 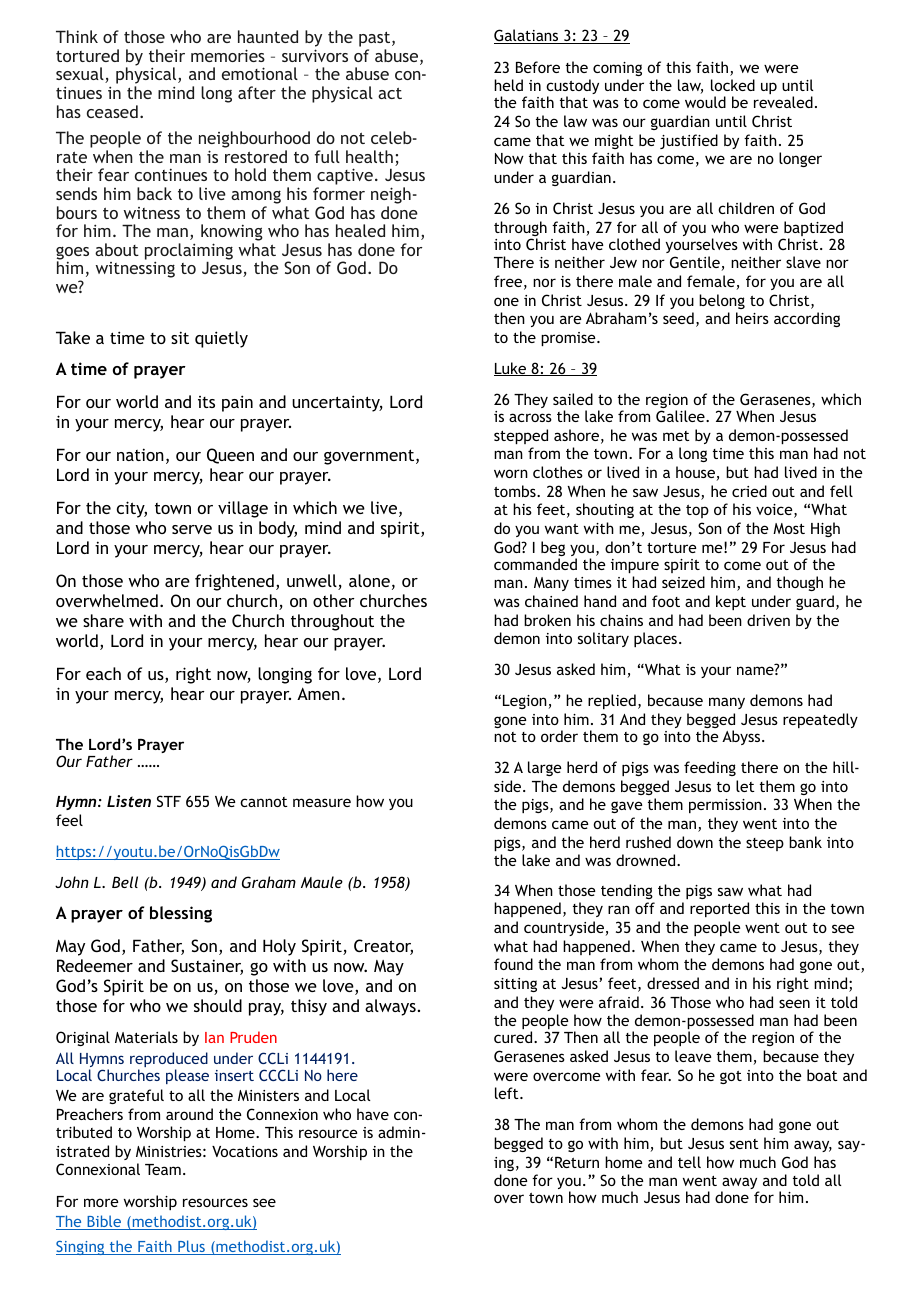 What do you see at coordinates (577, 1162) in the document?
I see `Return` at bounding box center [577, 1162].
